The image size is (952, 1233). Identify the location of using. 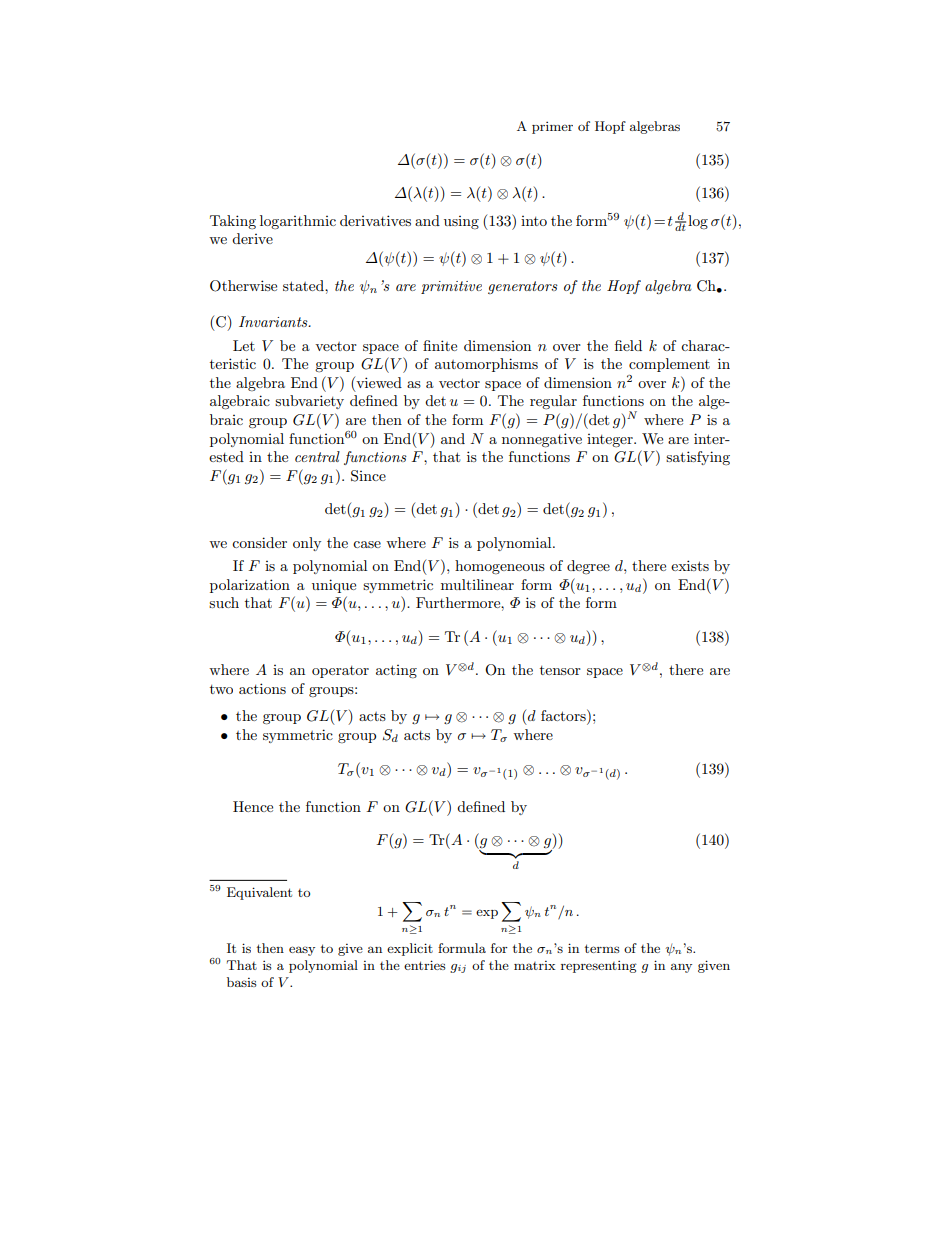
(461, 222).
